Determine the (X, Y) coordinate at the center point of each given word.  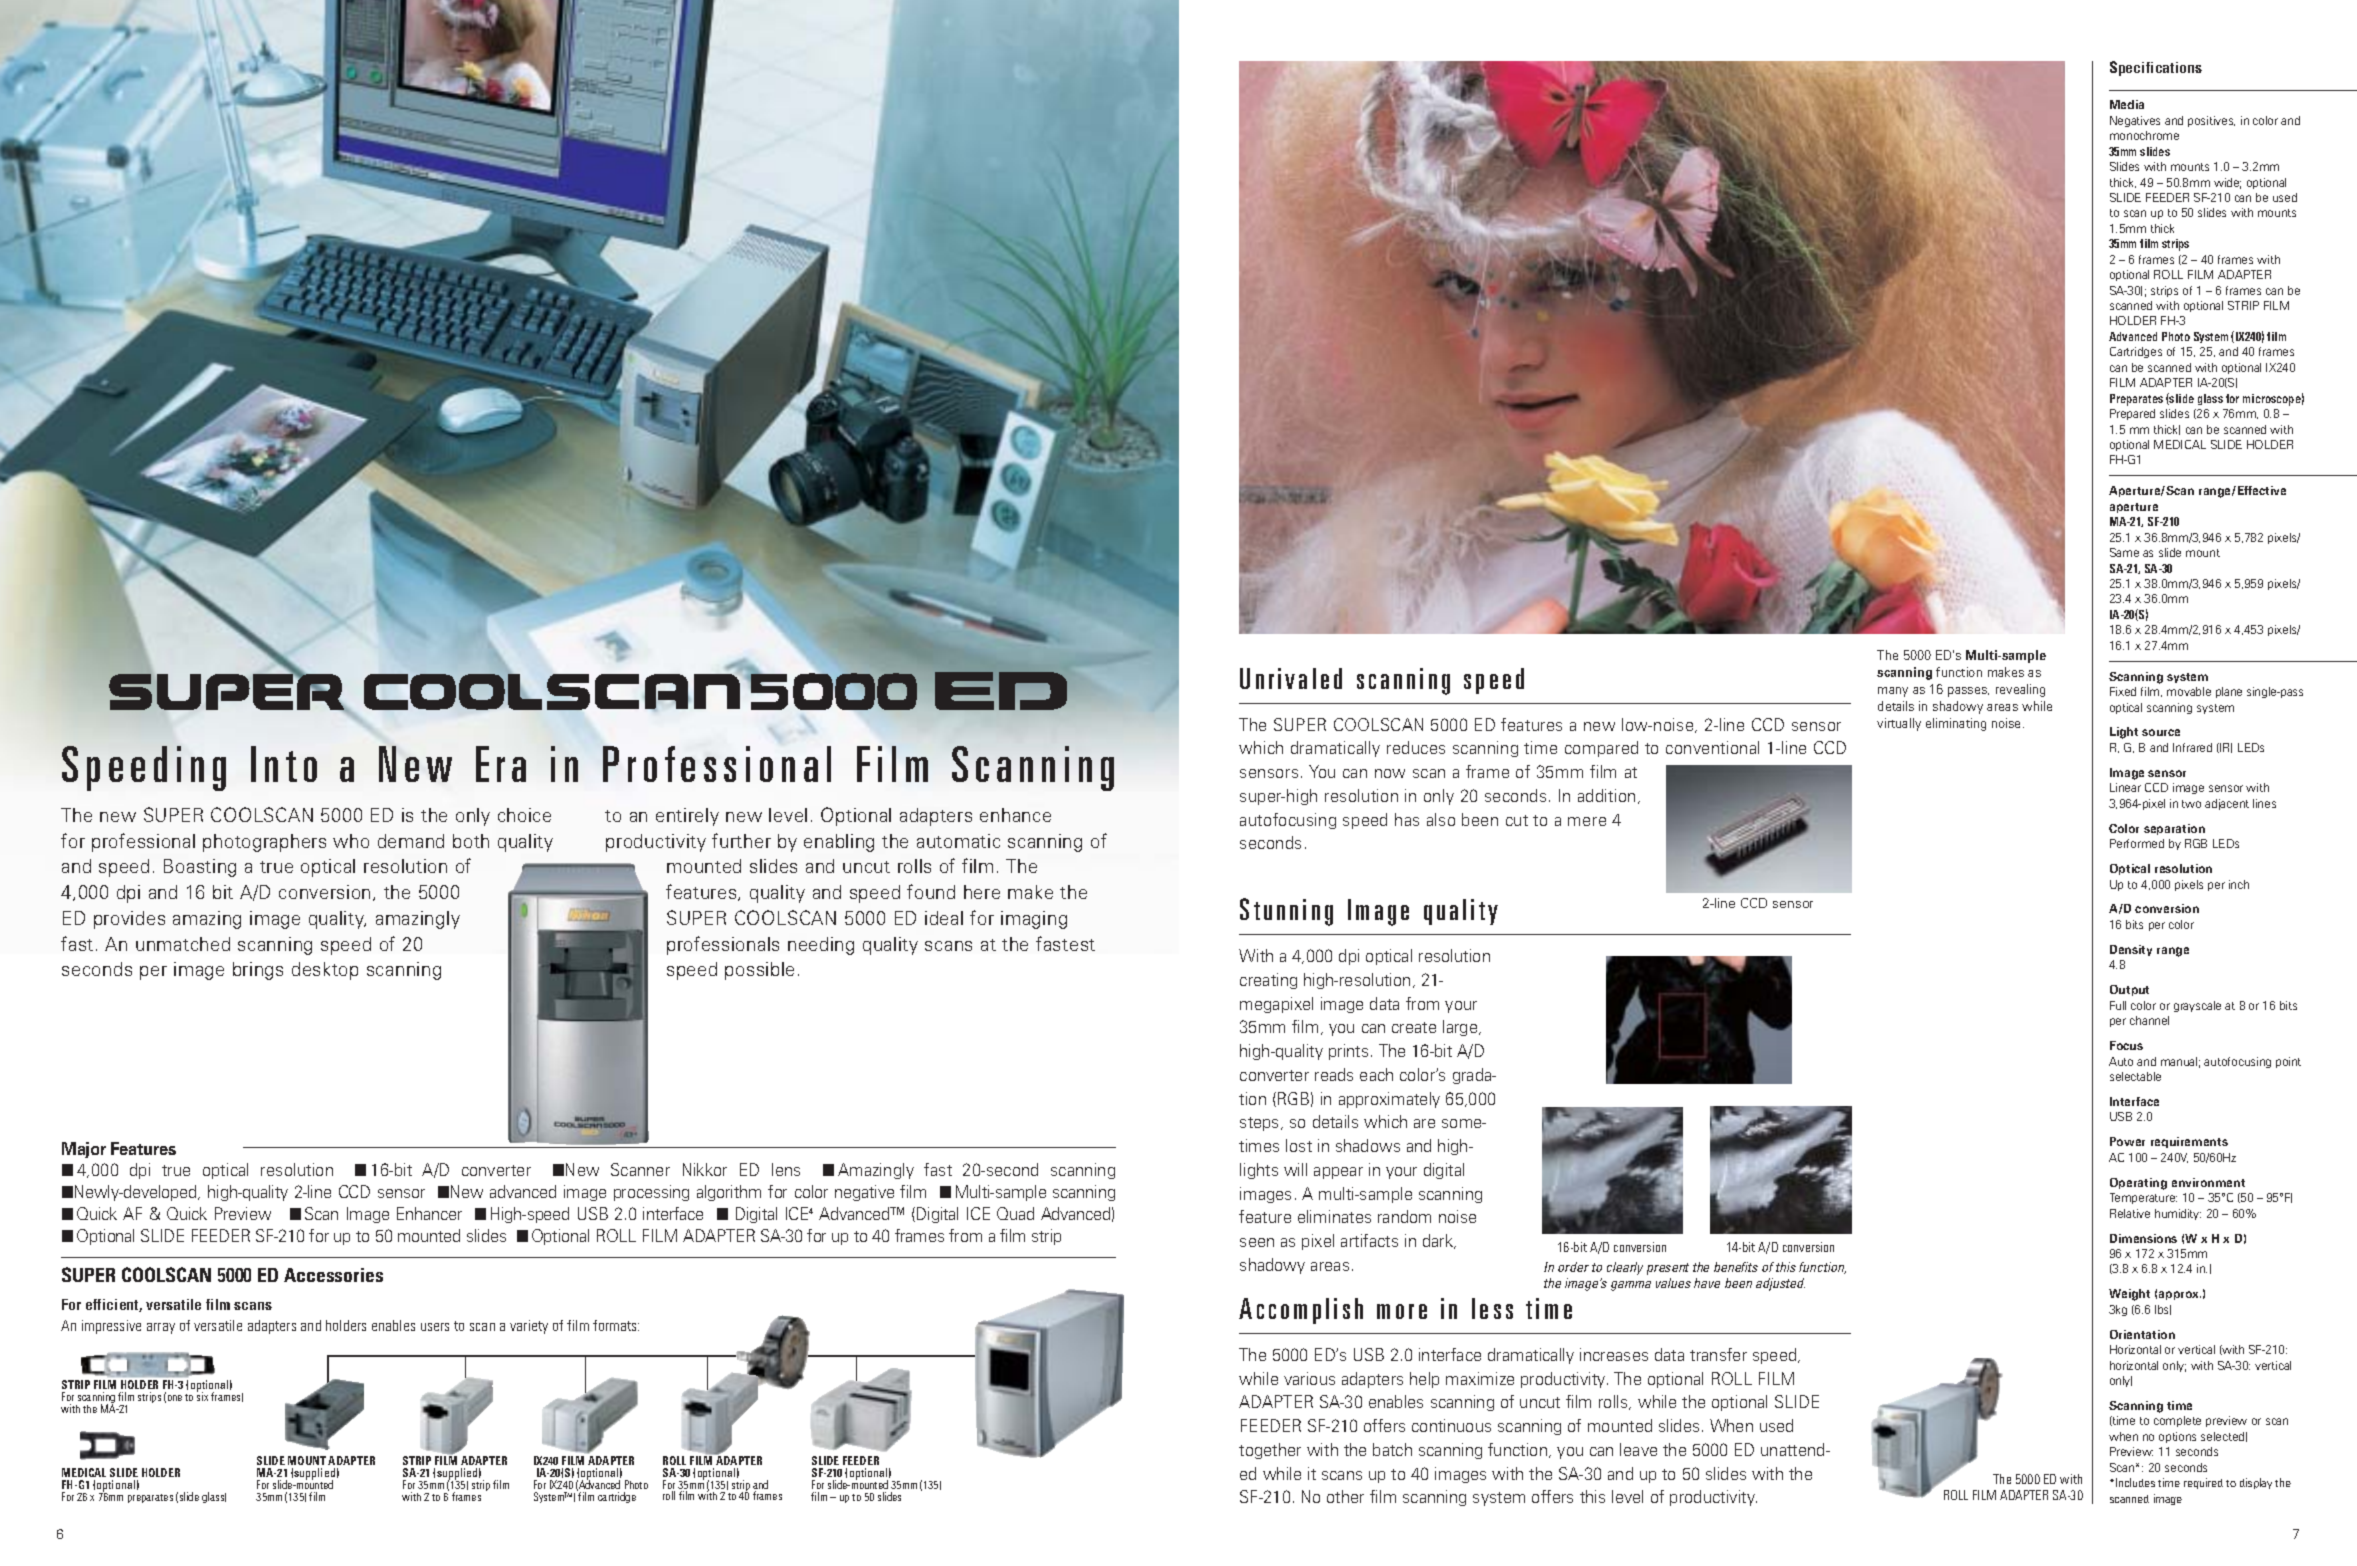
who (351, 841)
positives (2211, 121)
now (1390, 773)
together (1270, 1451)
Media (2127, 104)
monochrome (2144, 135)
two (2191, 804)
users (435, 1327)
